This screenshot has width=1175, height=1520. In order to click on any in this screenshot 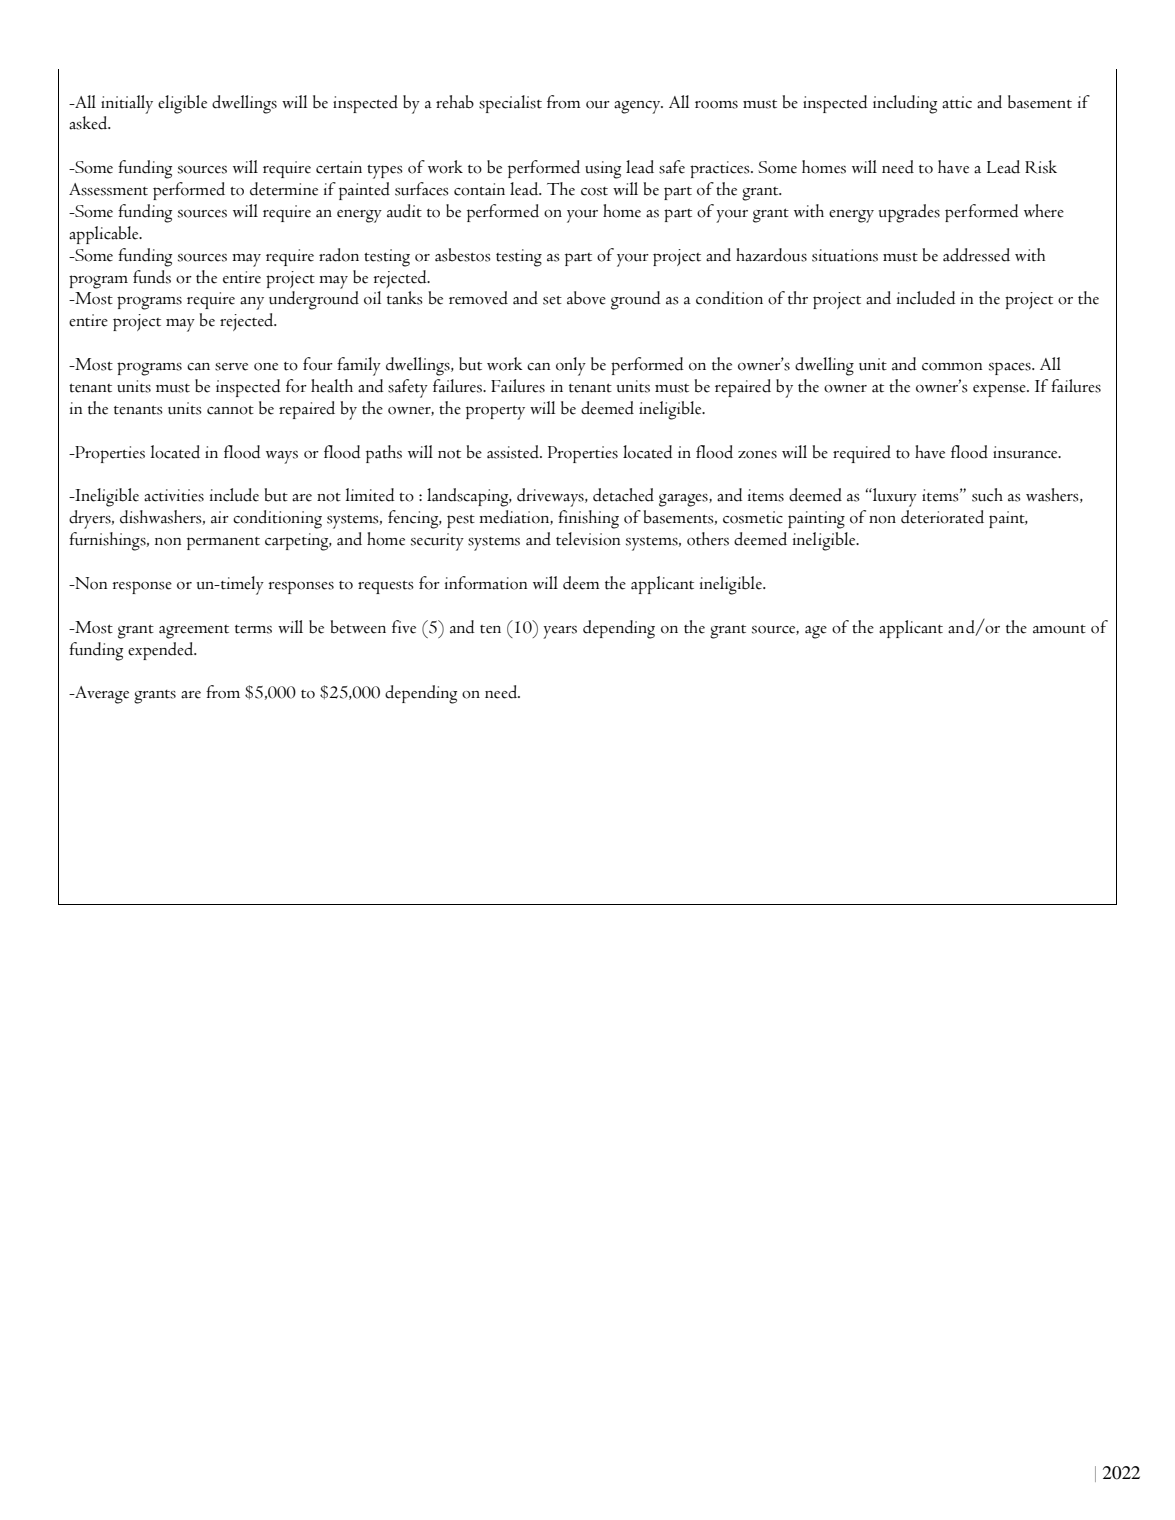, I will do `click(252, 303)`.
